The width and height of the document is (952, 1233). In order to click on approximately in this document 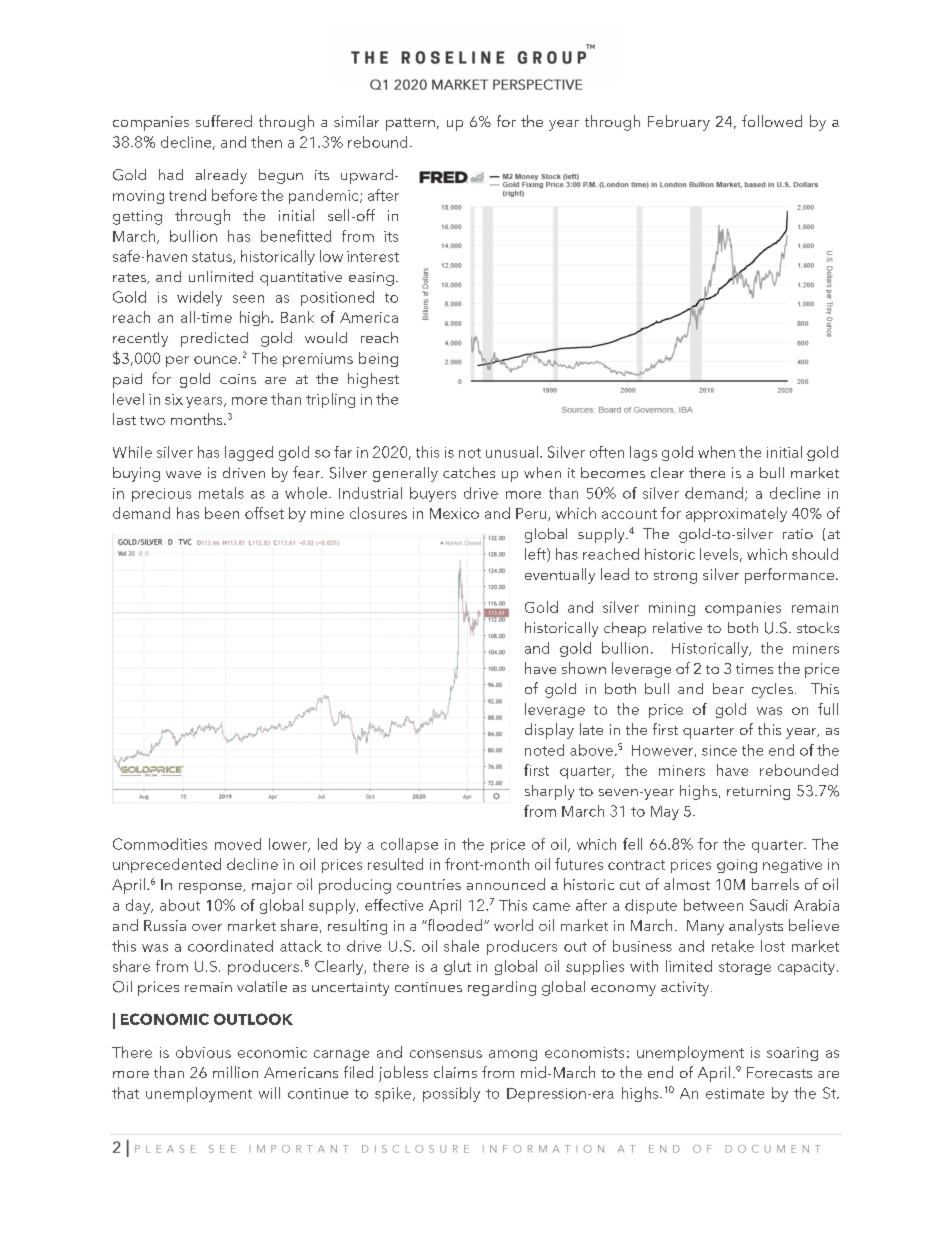, I will do `click(736, 514)`.
